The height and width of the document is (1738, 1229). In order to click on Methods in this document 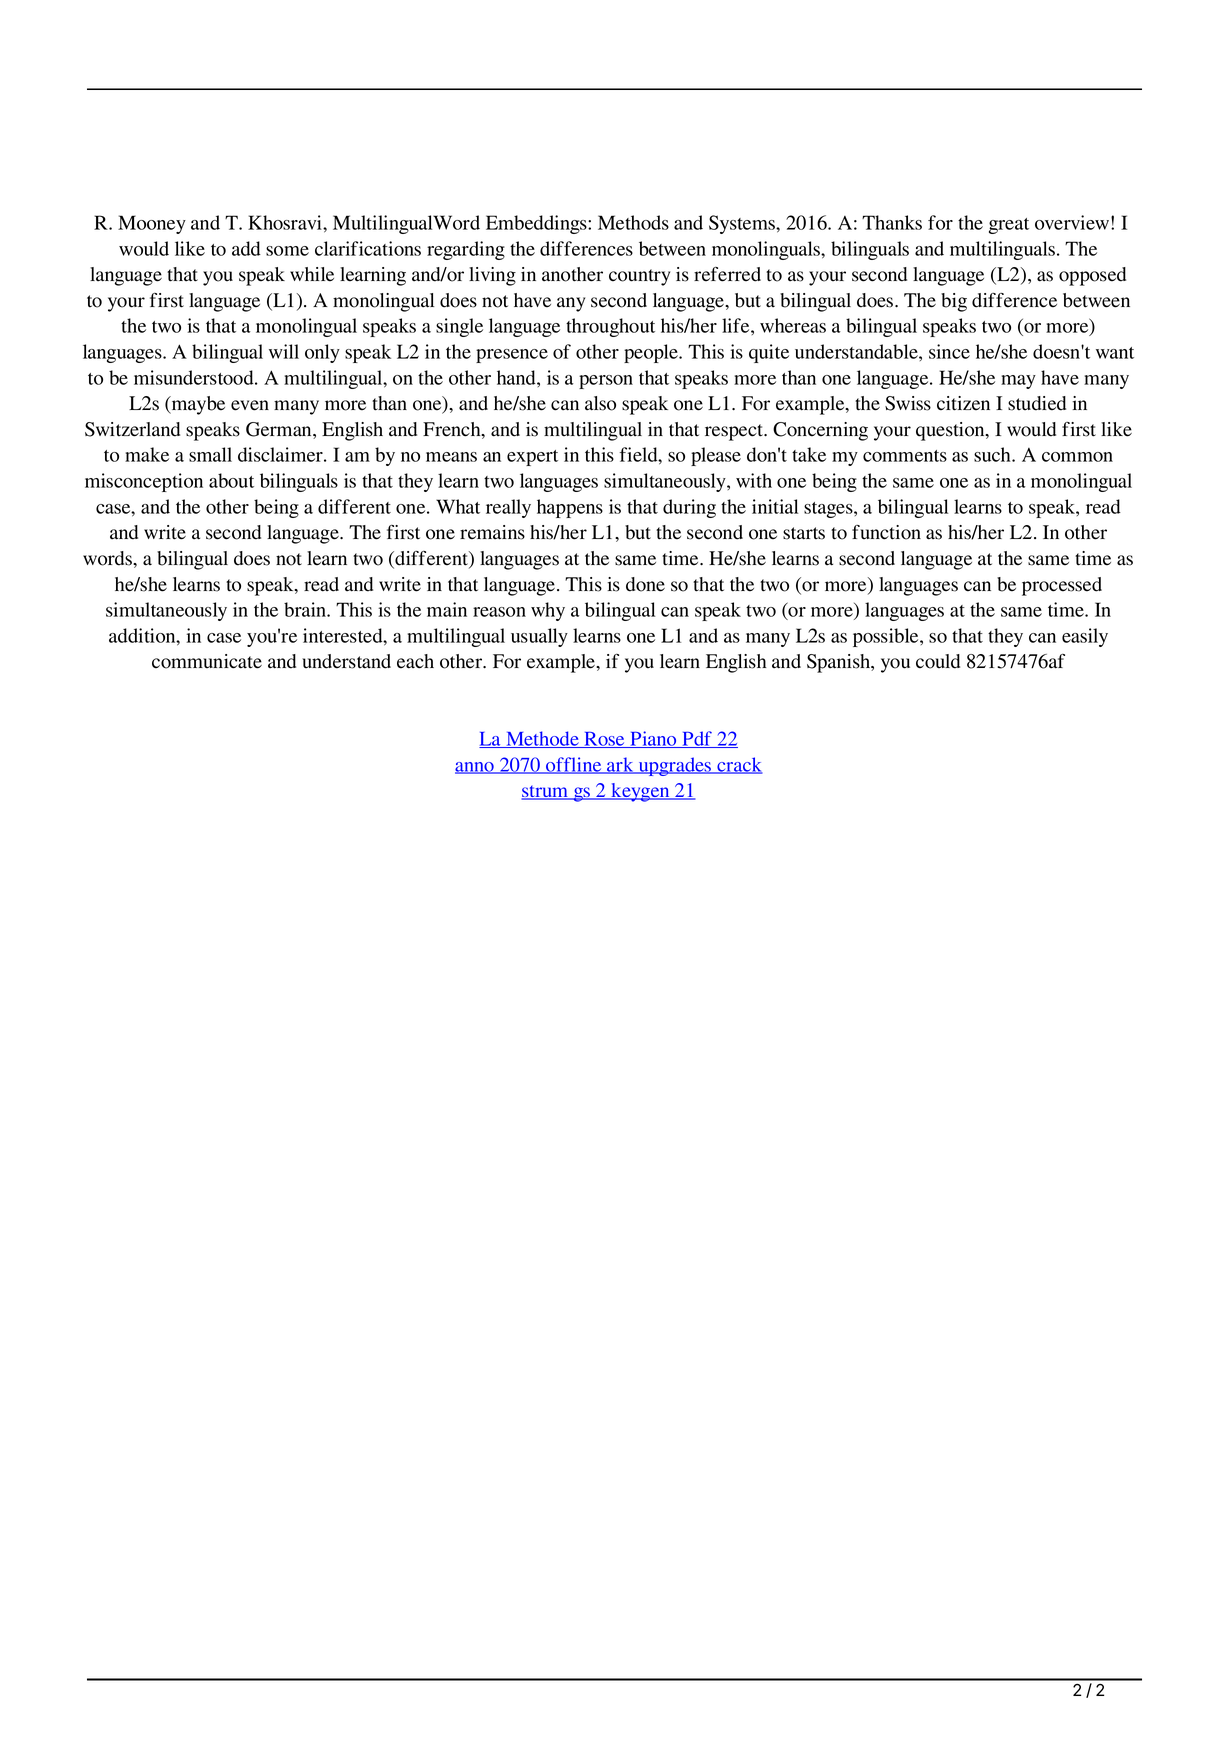, I will do `click(633, 222)`.
